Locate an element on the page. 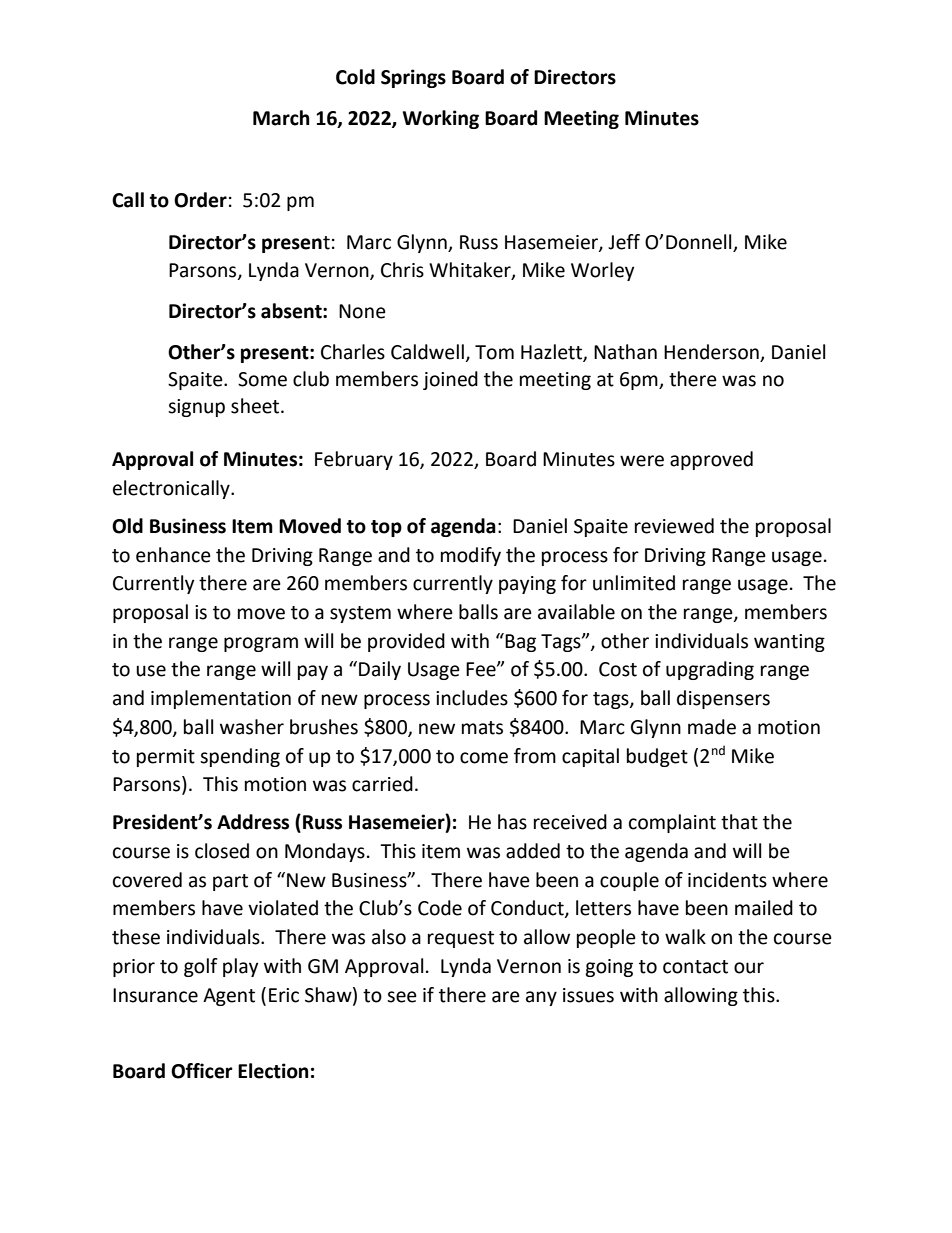 The width and height of the page is (952, 1233). mats is located at coordinates (482, 728).
